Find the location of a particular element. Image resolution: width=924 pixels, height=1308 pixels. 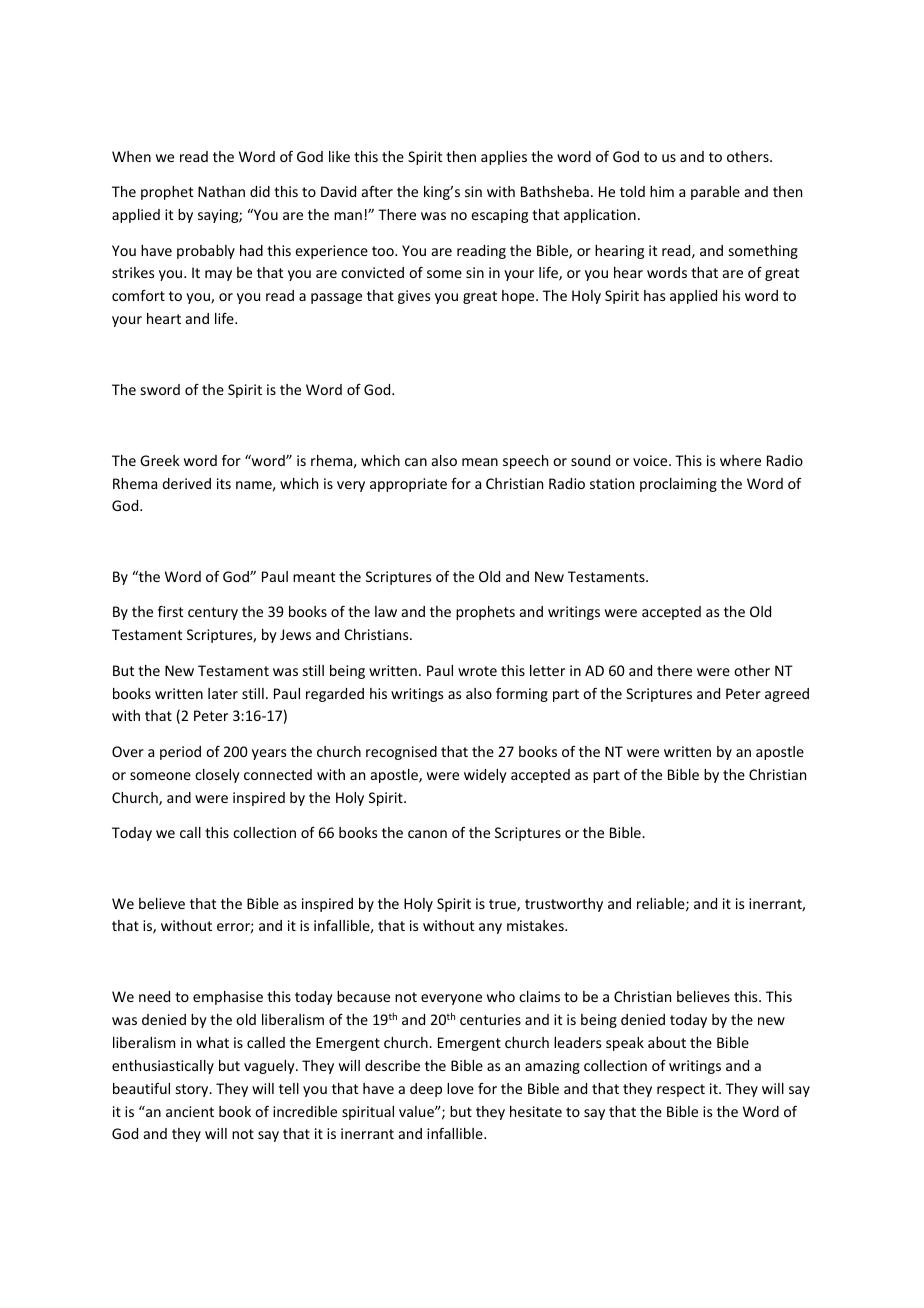

agreed is located at coordinates (787, 695).
